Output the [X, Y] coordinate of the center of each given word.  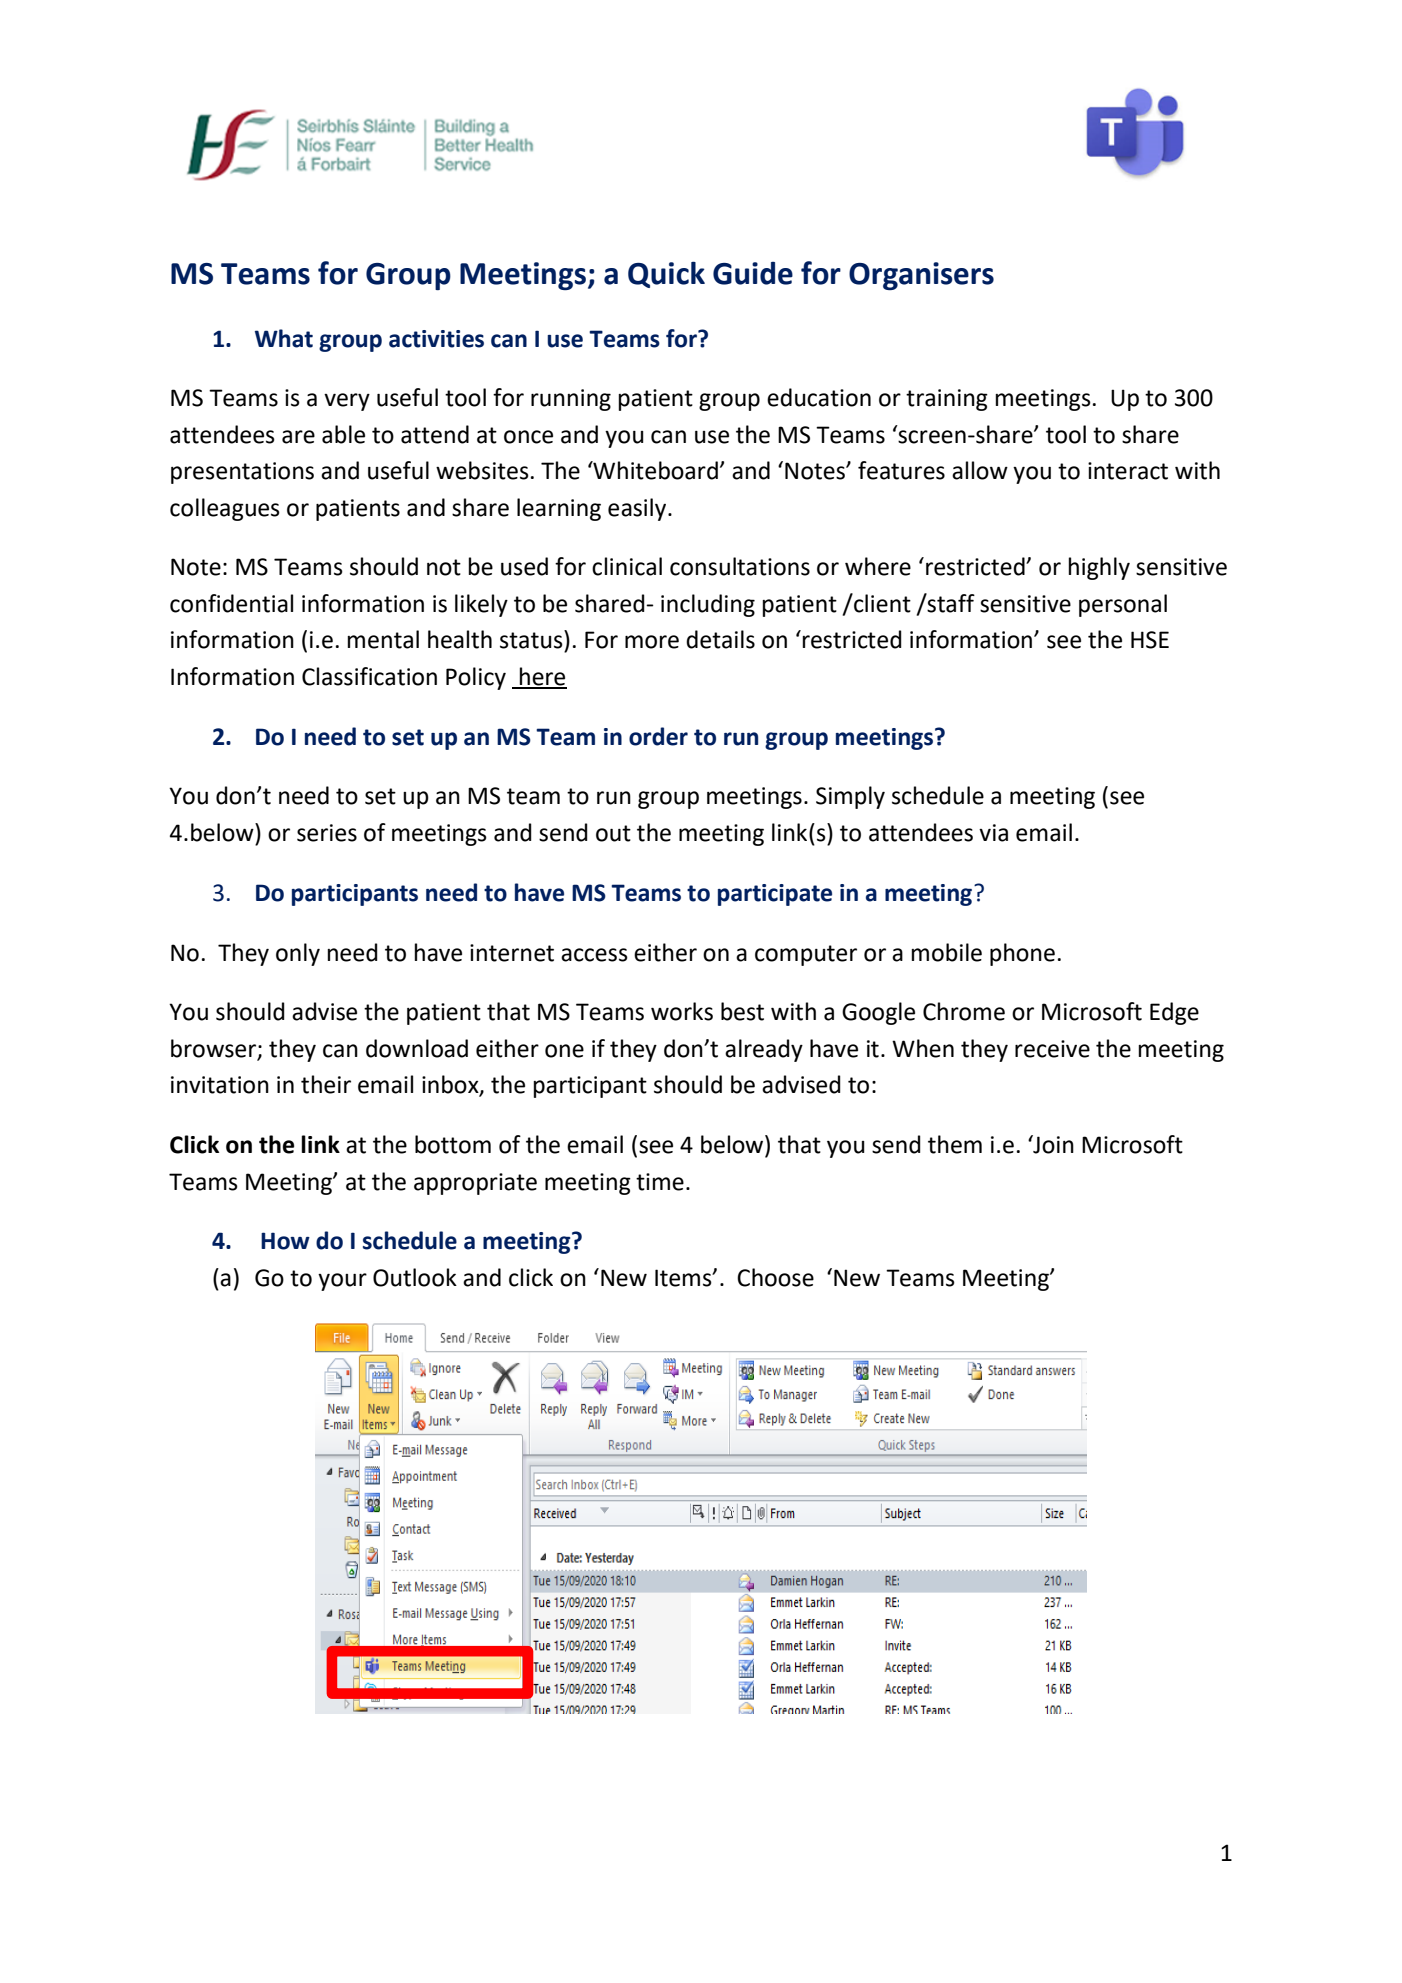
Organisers [921, 276]
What [284, 338]
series [327, 833]
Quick [666, 274]
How [285, 1241]
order [658, 736]
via [993, 833]
